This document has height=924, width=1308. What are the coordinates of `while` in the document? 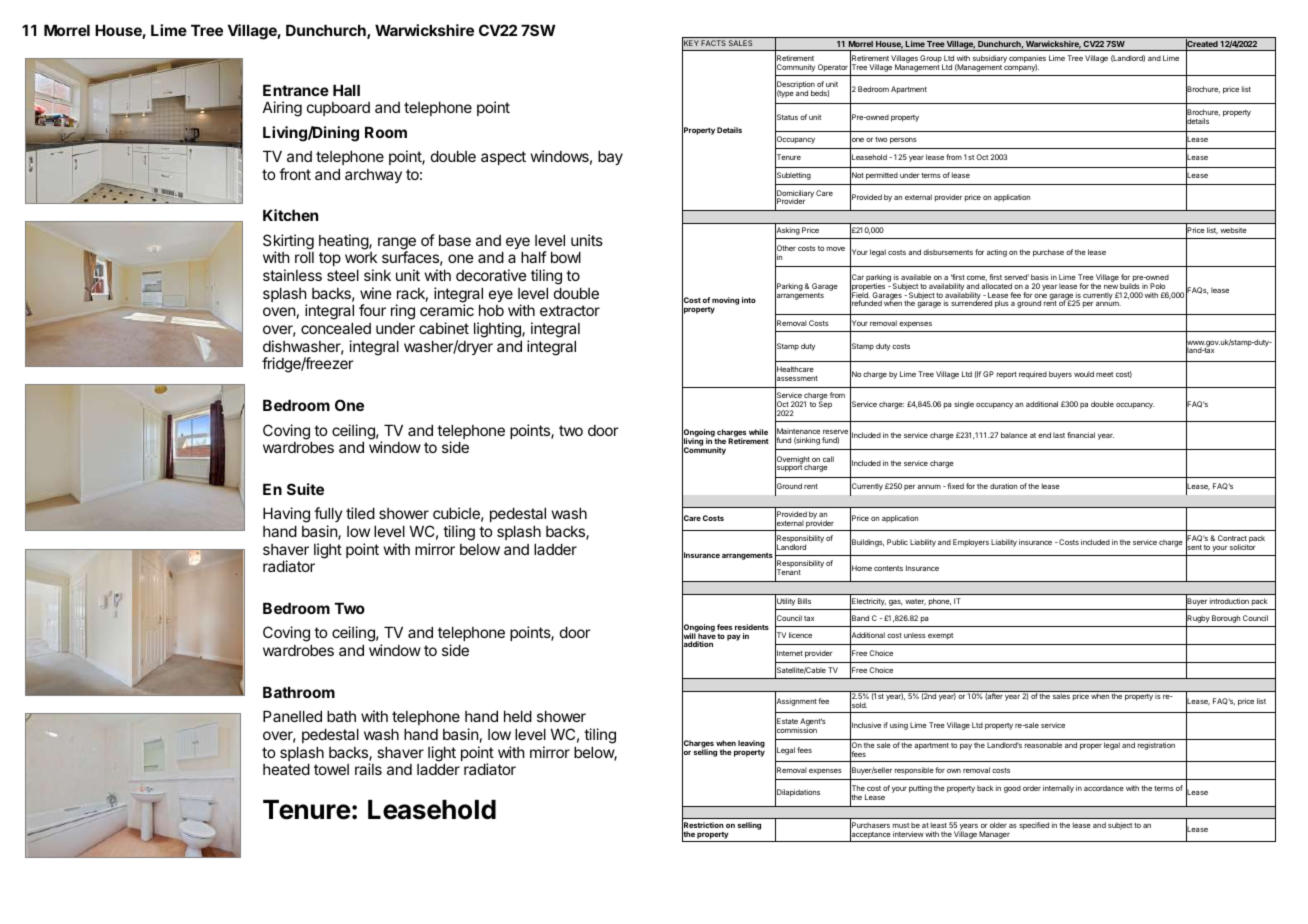 It's located at (758, 432).
